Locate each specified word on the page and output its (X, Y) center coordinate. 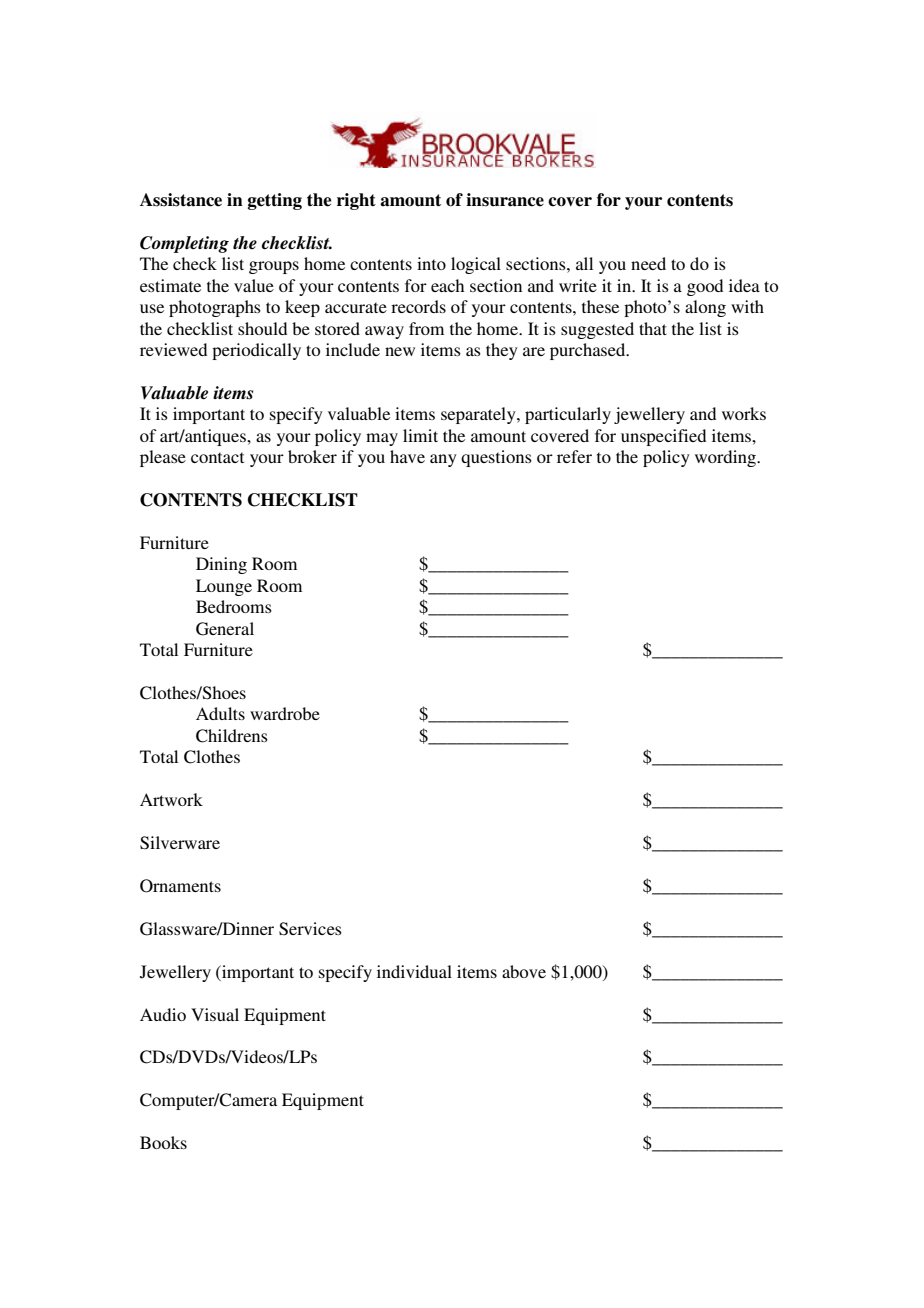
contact (217, 457)
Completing (184, 244)
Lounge (224, 587)
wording (726, 458)
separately (479, 415)
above (524, 971)
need (648, 263)
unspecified (663, 437)
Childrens (232, 736)
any (443, 460)
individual (414, 971)
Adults (220, 713)
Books (163, 1142)
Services (310, 929)
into (431, 263)
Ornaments (180, 886)
